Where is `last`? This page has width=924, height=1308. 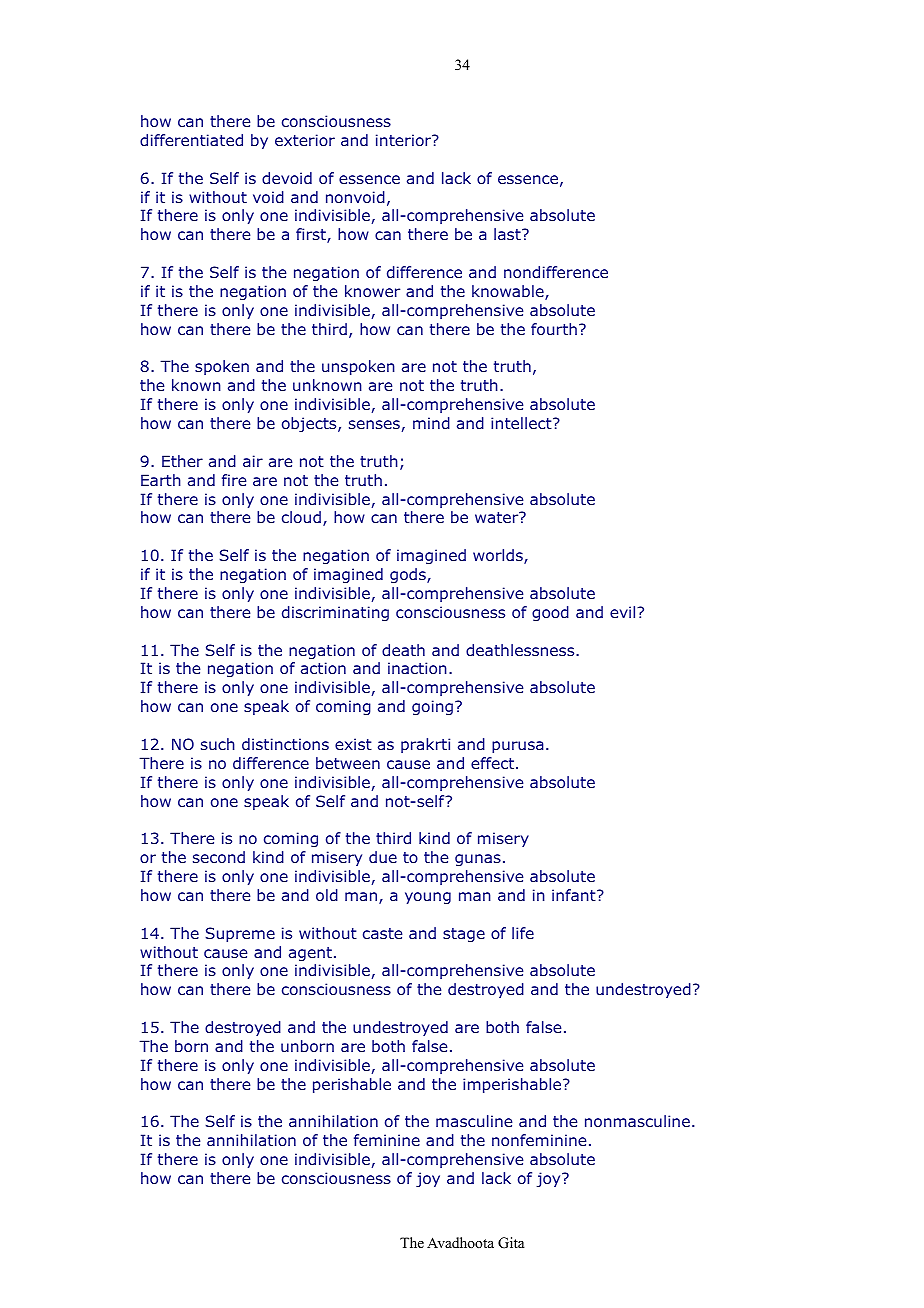
last is located at coordinates (508, 234).
